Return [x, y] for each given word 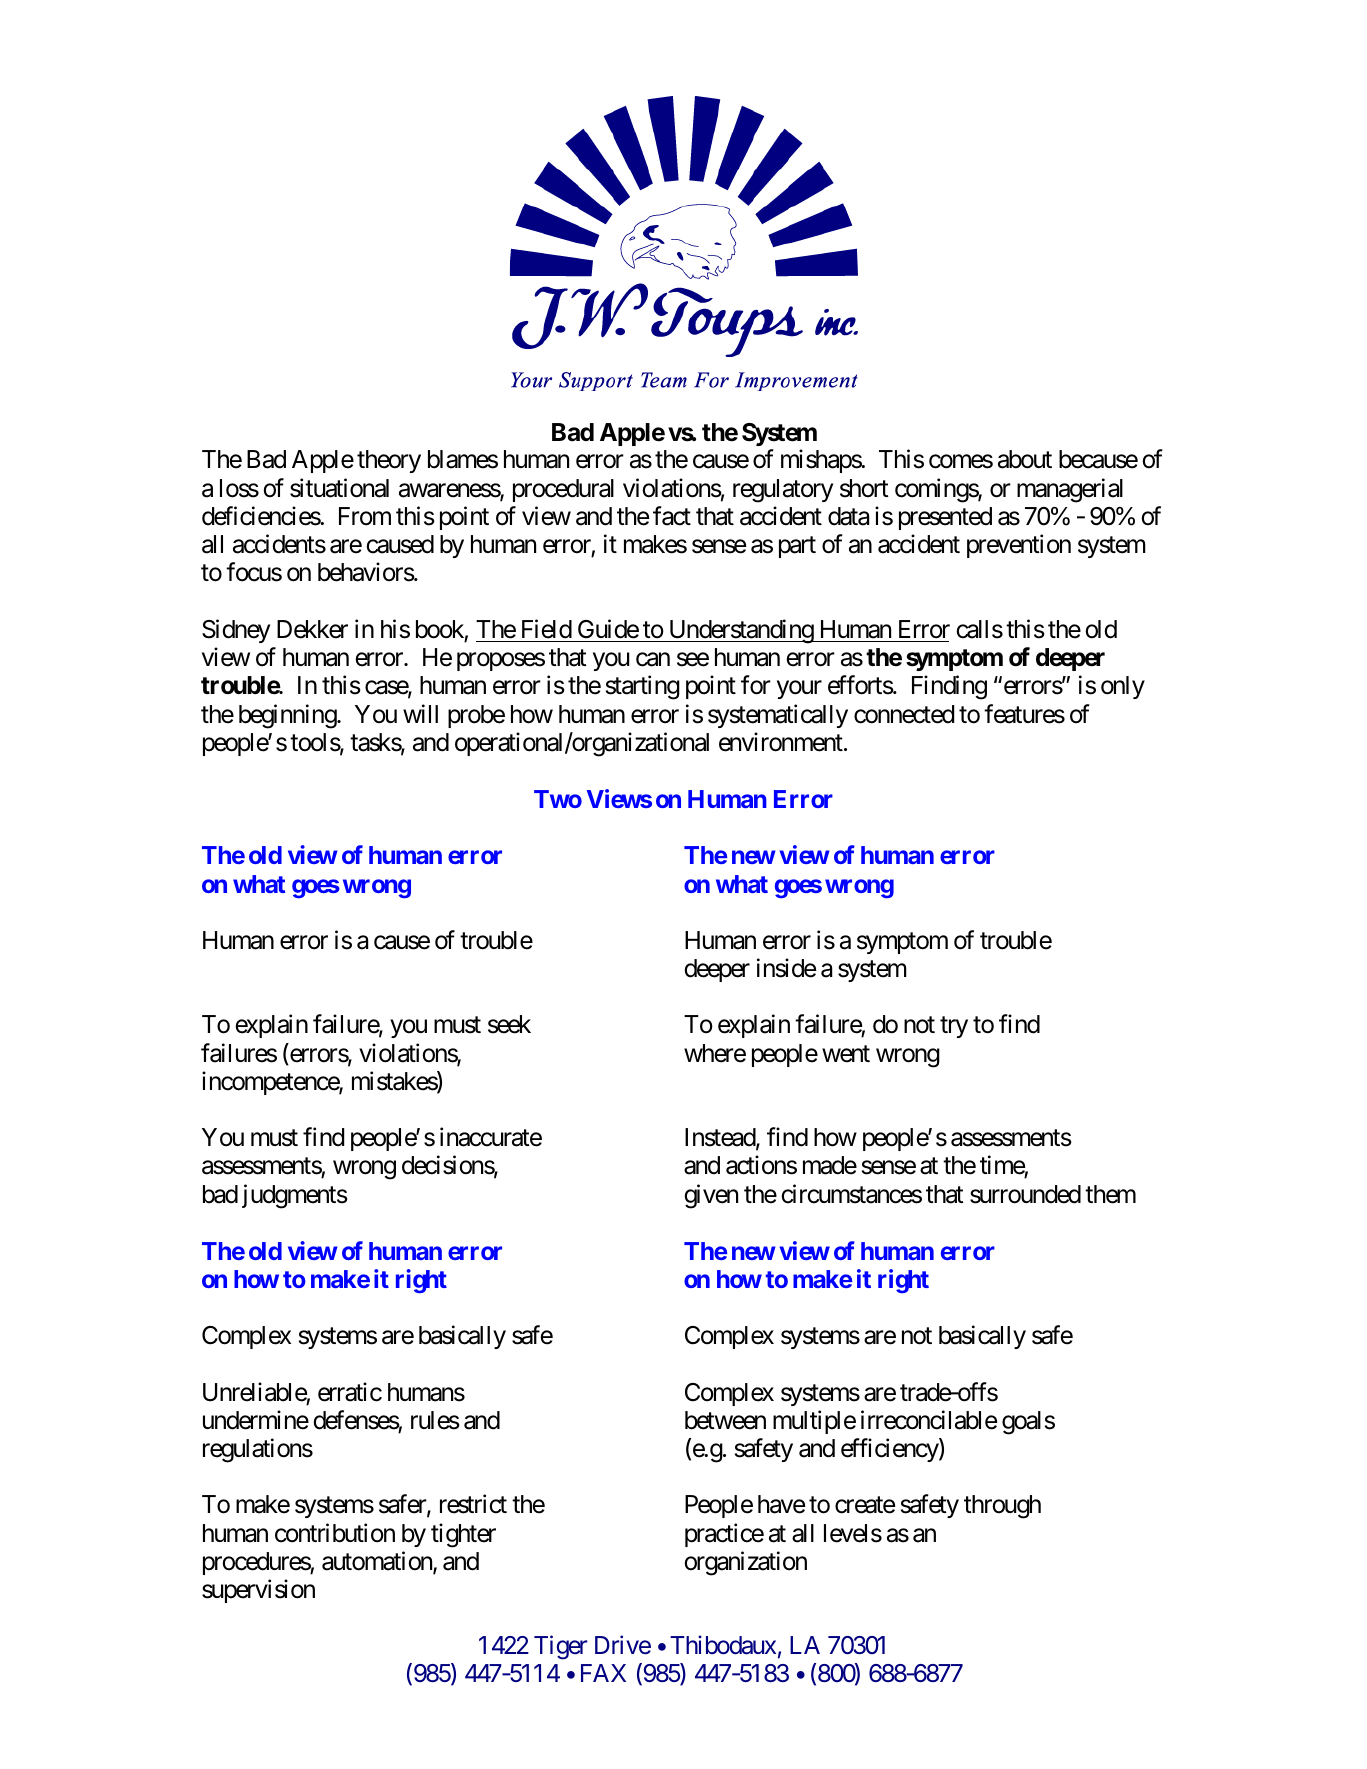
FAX [603, 1673]
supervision [258, 1591]
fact [672, 516]
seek [509, 1024]
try [954, 1027]
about [1025, 459]
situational [339, 488]
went [846, 1054]
